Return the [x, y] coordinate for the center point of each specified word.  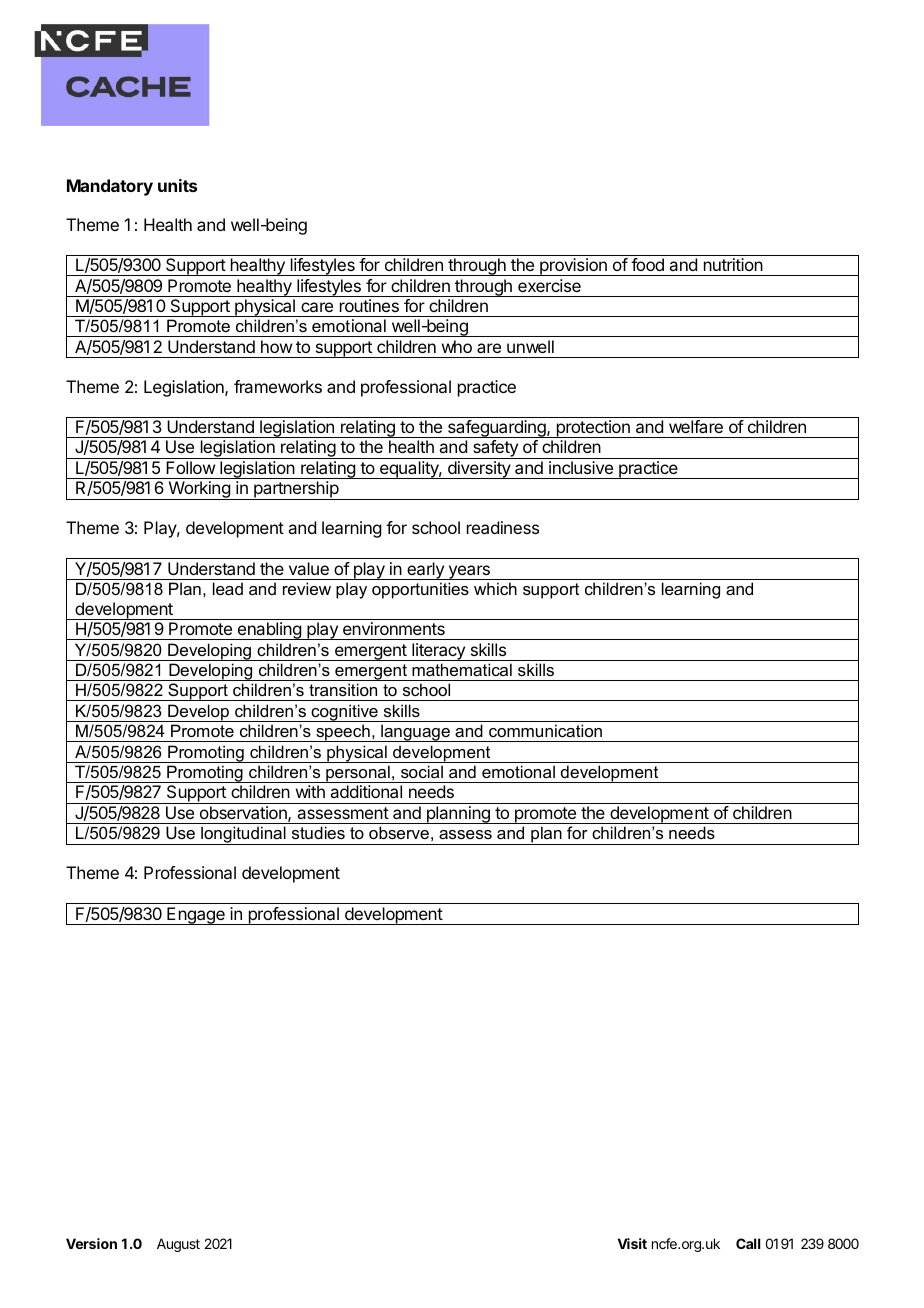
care [317, 307]
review [307, 588]
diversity [479, 470]
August [178, 1245]
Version [91, 1243]
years [469, 572]
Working [199, 490]
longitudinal [243, 835]
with [310, 791]
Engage [196, 916]
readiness [503, 527]
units [177, 185]
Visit [632, 1243]
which [495, 588]
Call [748, 1243]
